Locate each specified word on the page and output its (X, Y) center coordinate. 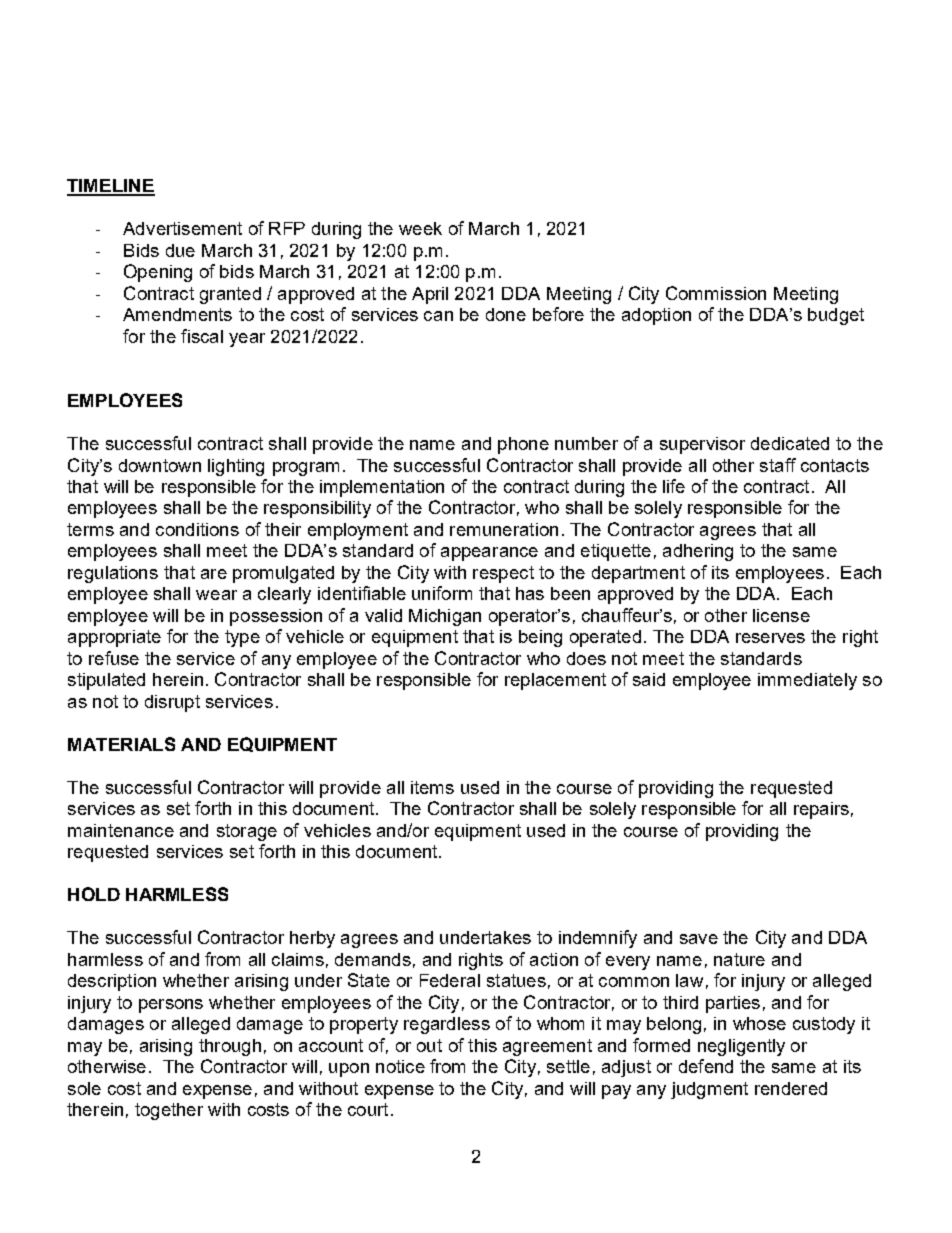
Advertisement (182, 228)
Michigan (445, 617)
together (169, 1111)
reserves (770, 638)
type (242, 638)
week (420, 228)
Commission (716, 293)
